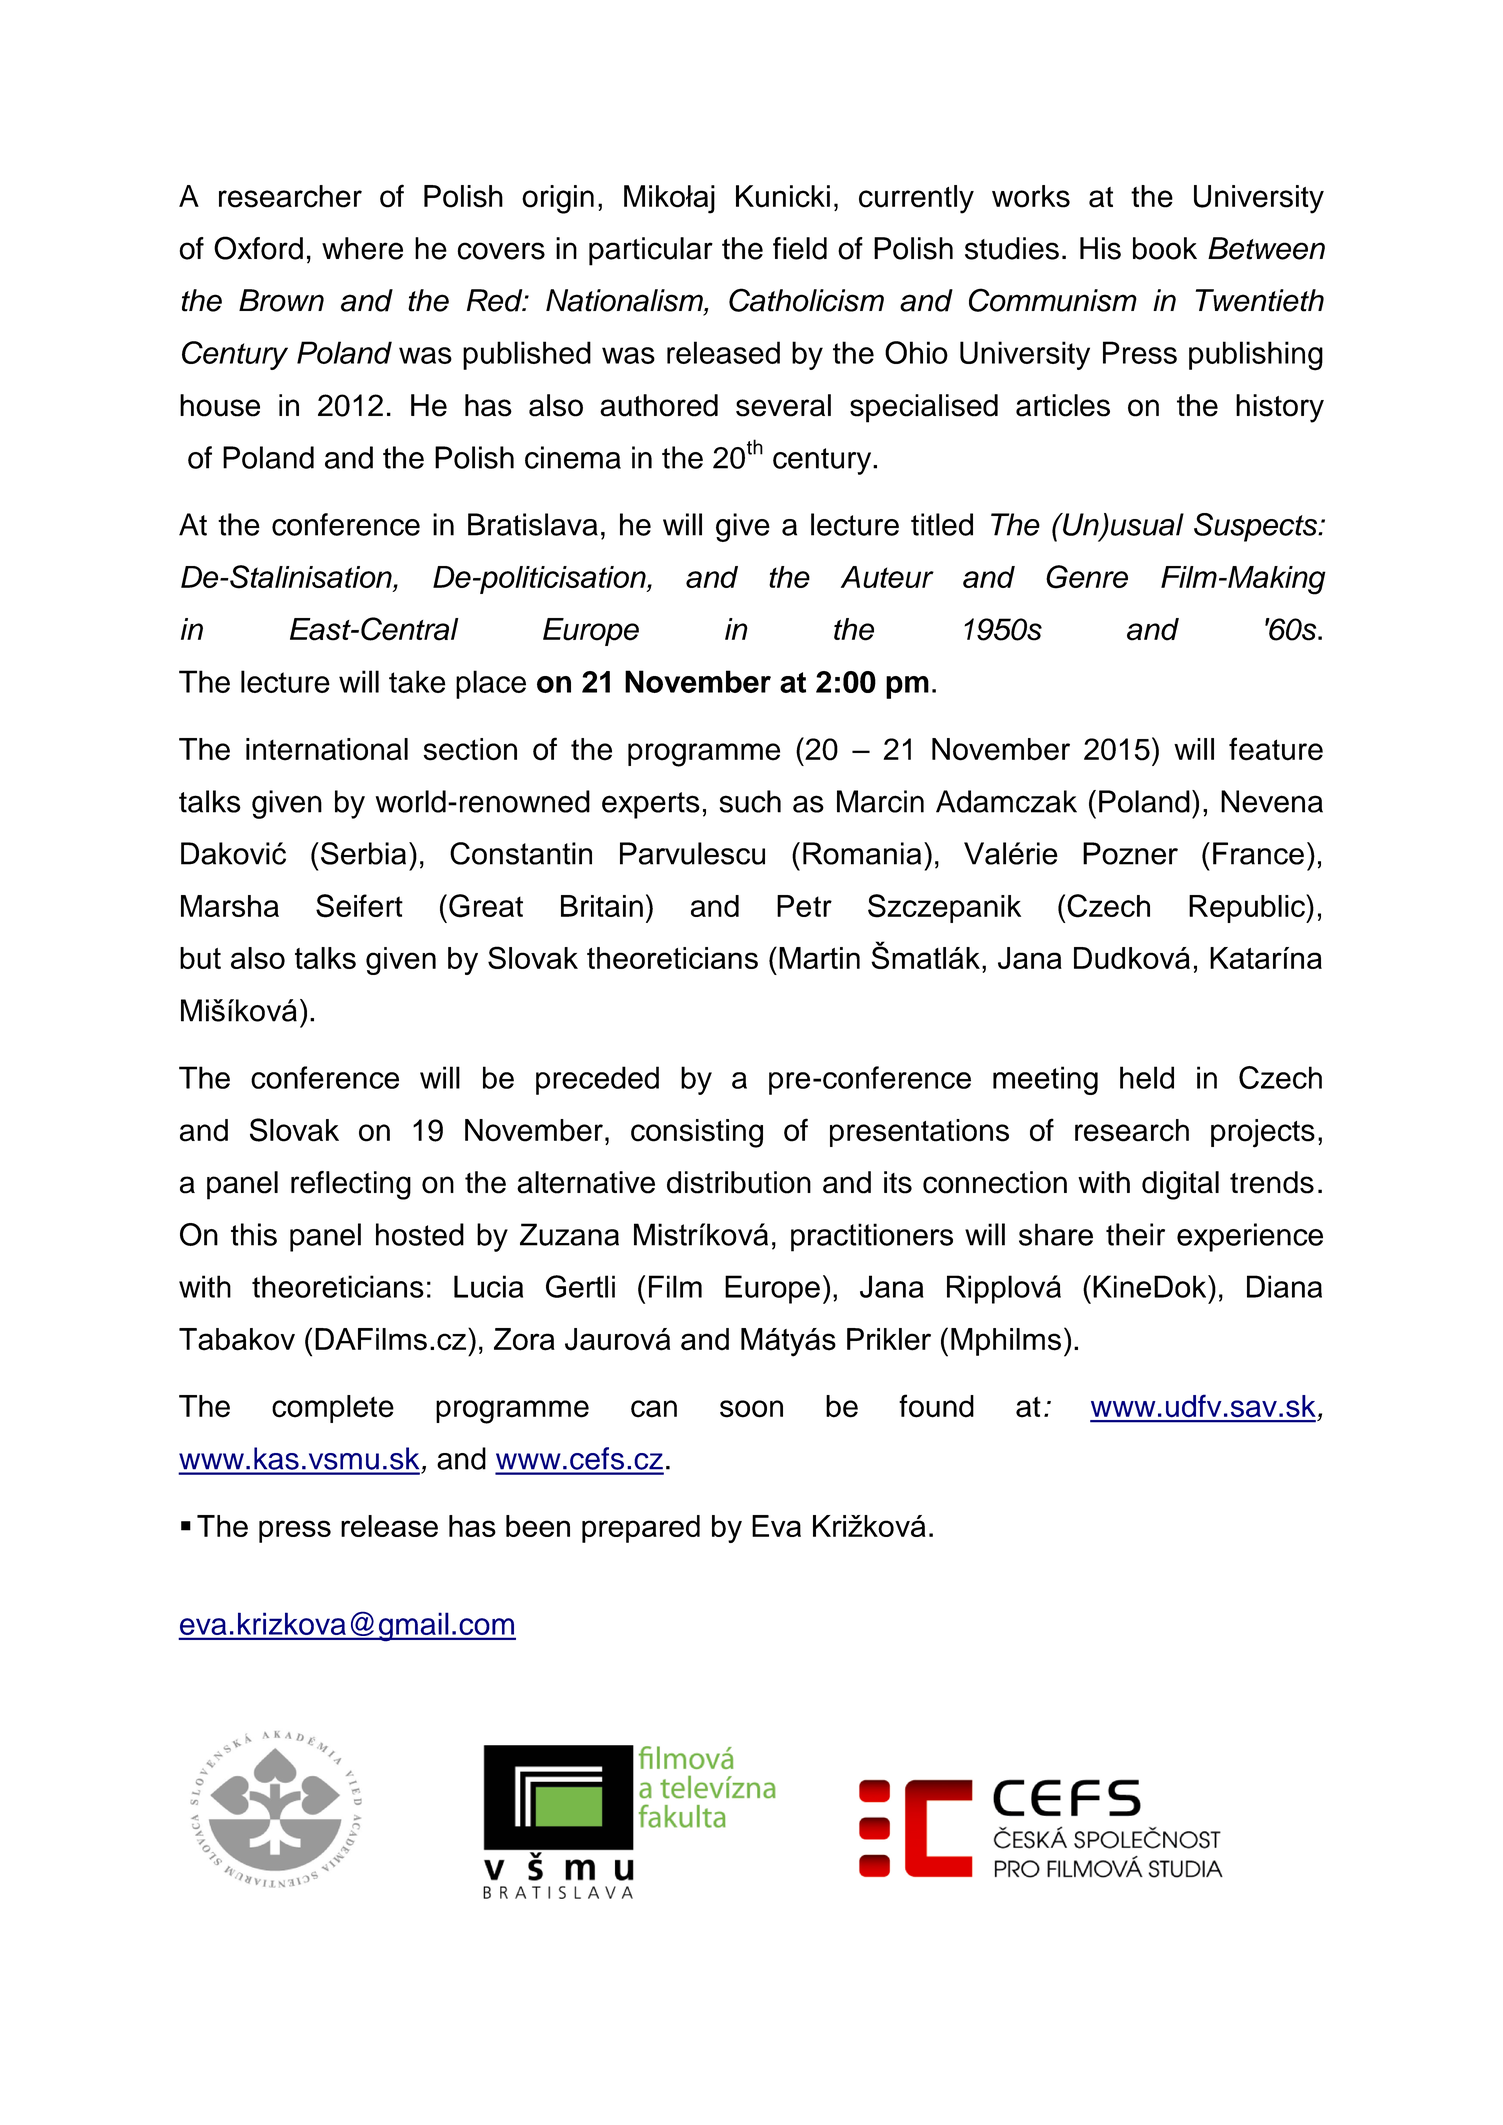 This screenshot has height=2125, width=1503. Describe the element at coordinates (351, 1185) in the screenshot. I see `reflecting` at that location.
